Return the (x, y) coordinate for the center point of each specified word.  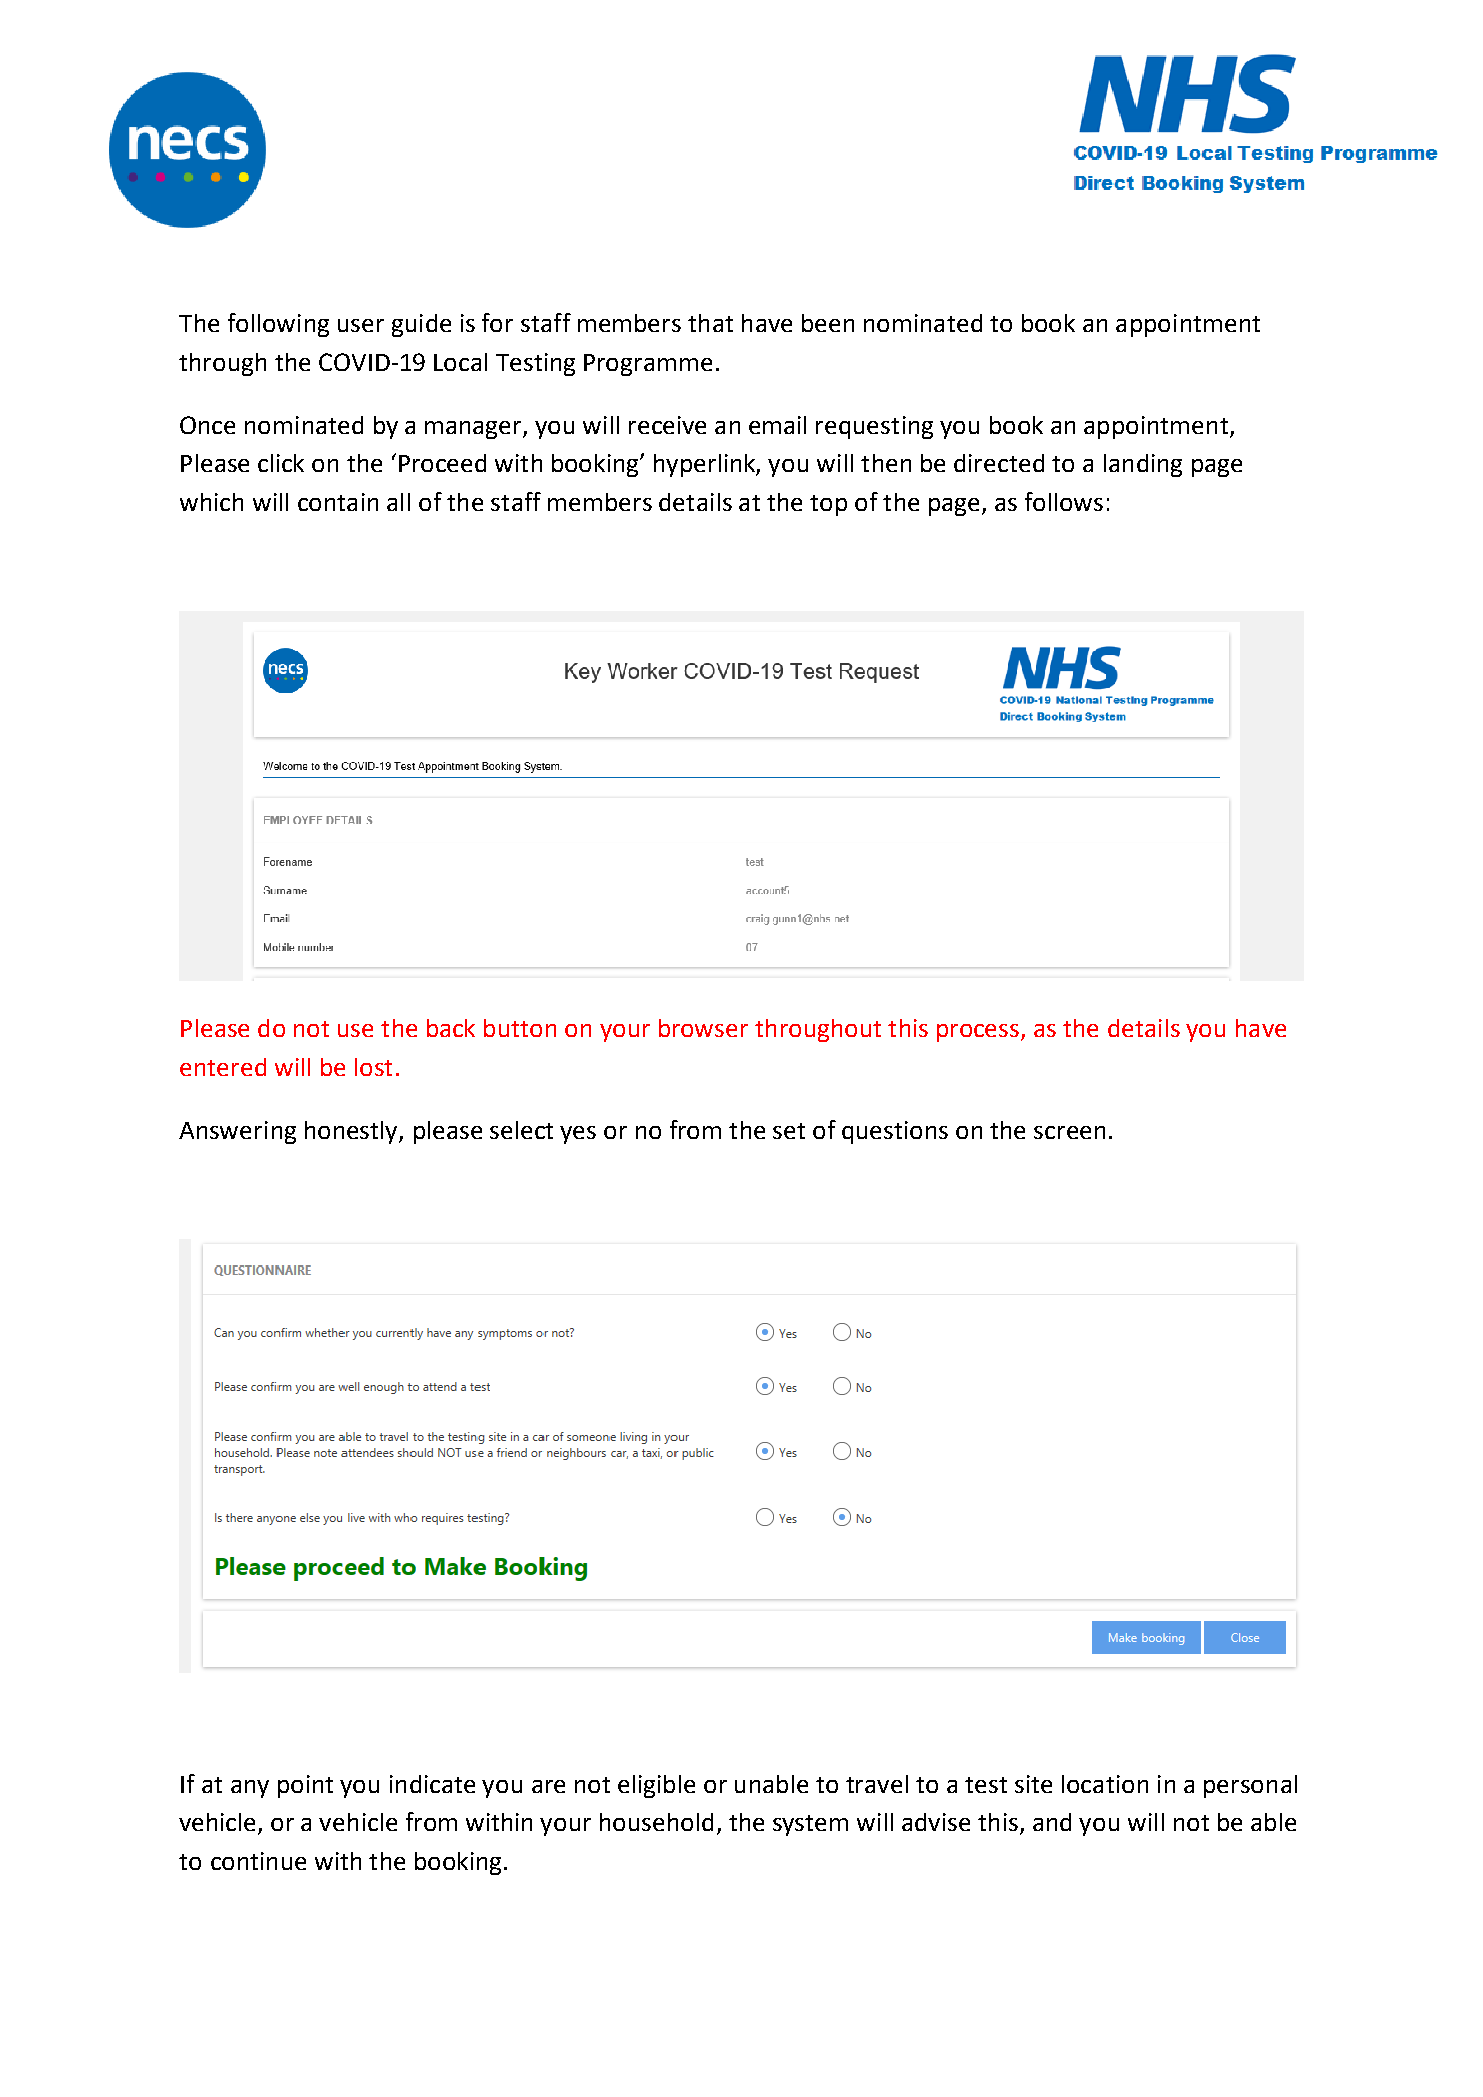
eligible (656, 1786)
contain (338, 502)
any (250, 1789)
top (828, 505)
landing (1143, 465)
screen (1069, 1132)
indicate (432, 1784)
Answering (237, 1132)
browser (703, 1028)
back (451, 1028)
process (979, 1033)
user (361, 325)
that (710, 323)
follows (1064, 501)
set (789, 1131)
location (1105, 1784)
